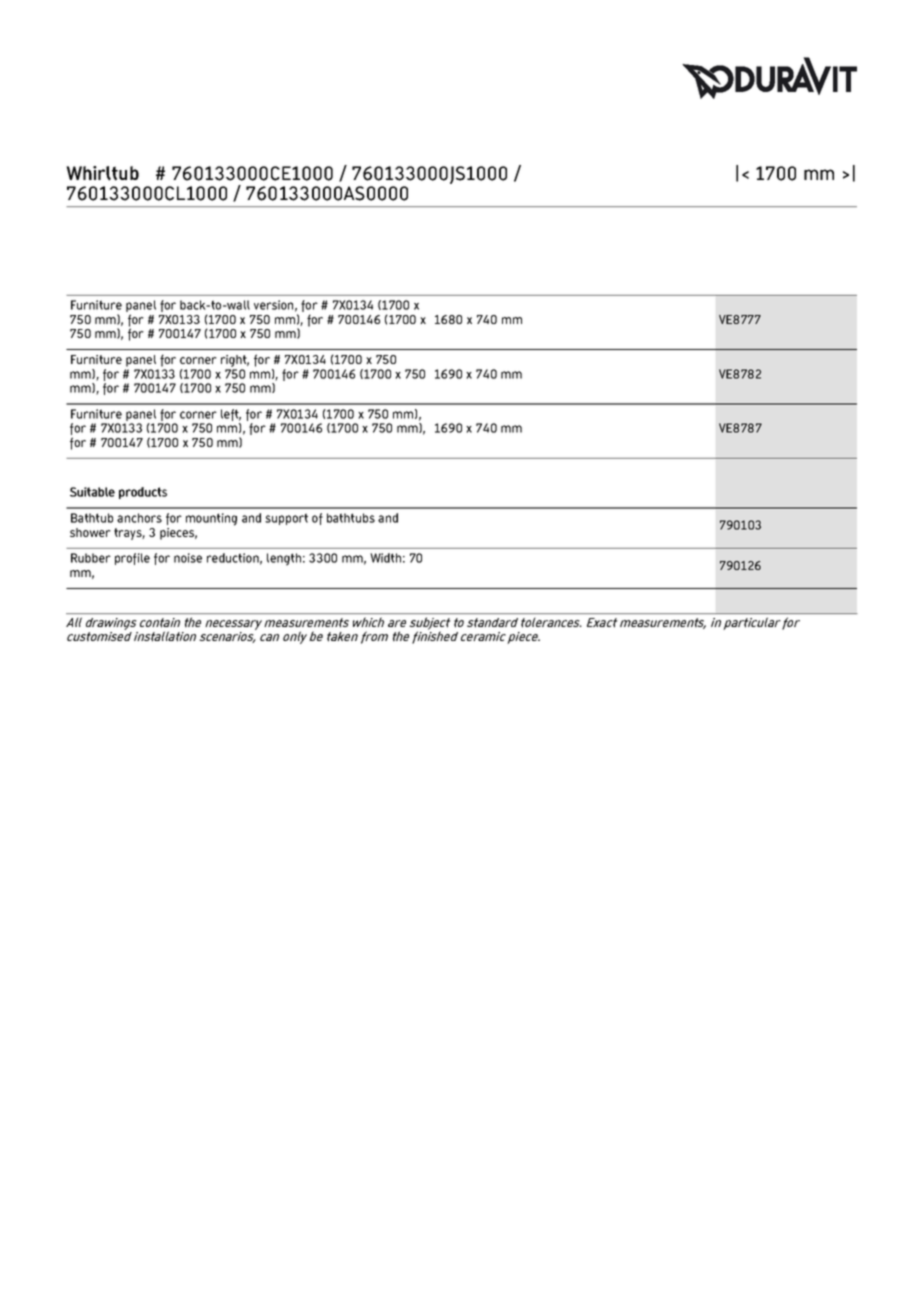  I want to click on Rubber, so click(91, 558).
